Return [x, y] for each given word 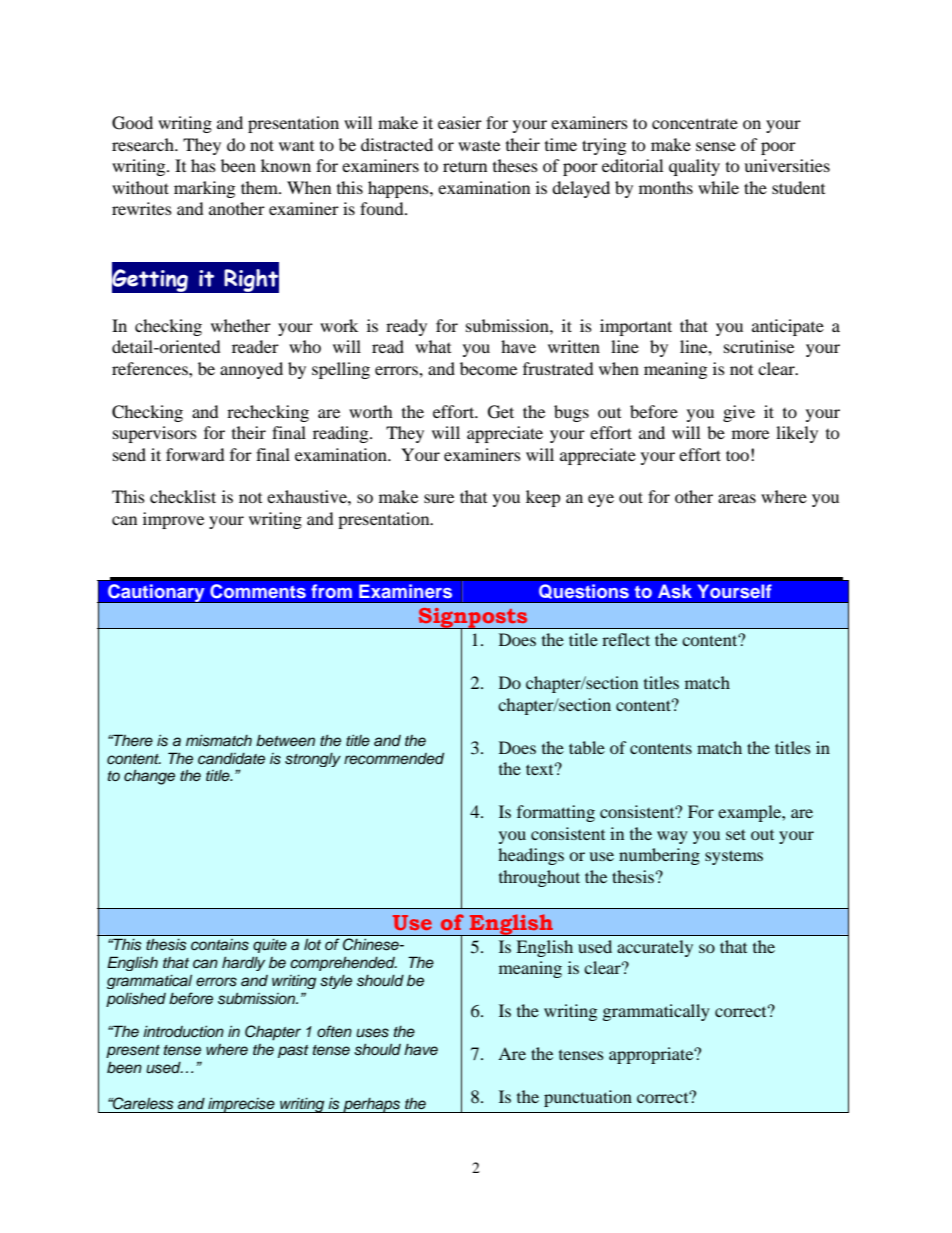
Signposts [473, 619]
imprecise [241, 1105]
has [203, 165]
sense [716, 146]
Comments [258, 591]
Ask [674, 591]
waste [479, 145]
